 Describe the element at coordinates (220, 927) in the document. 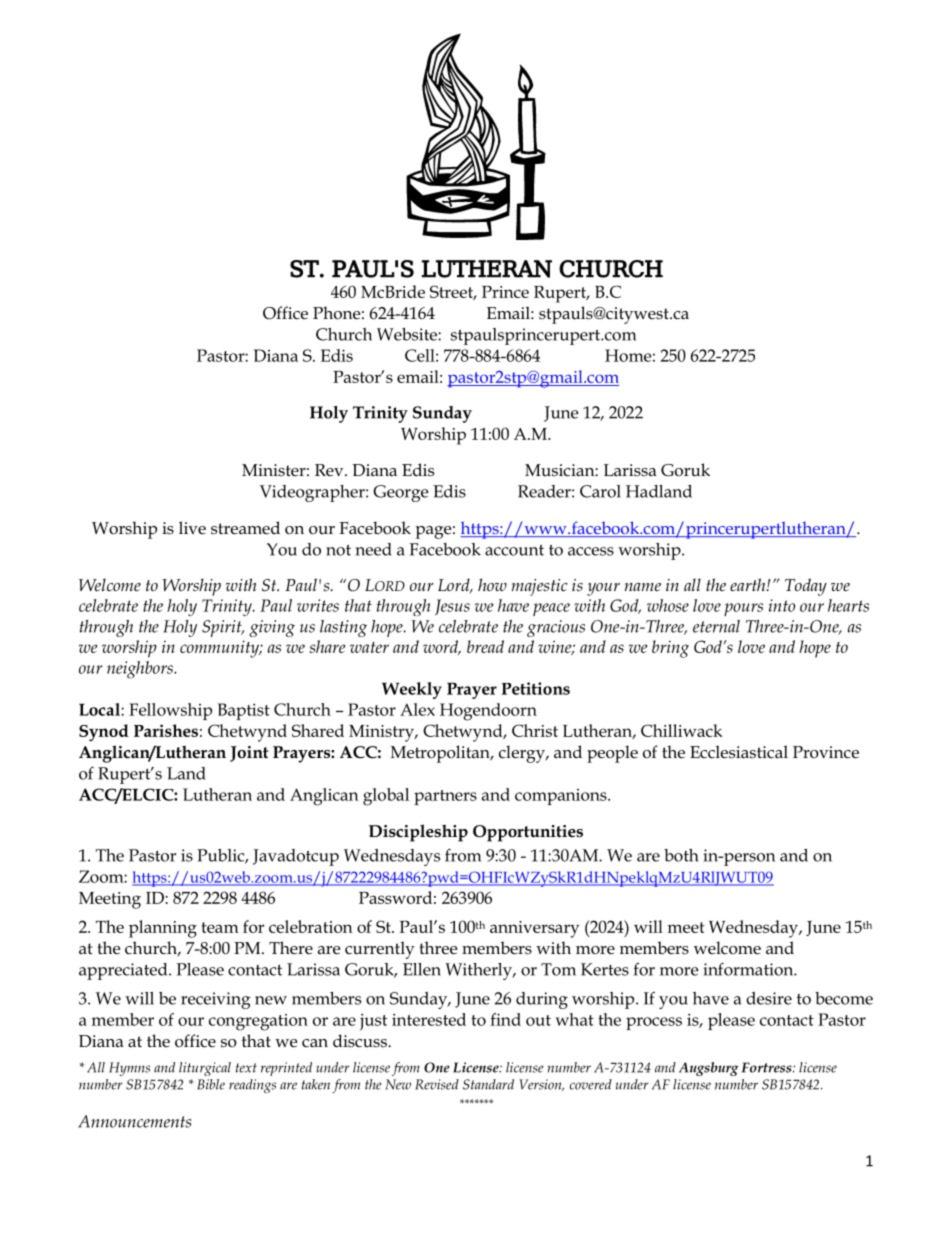

I see `team` at that location.
